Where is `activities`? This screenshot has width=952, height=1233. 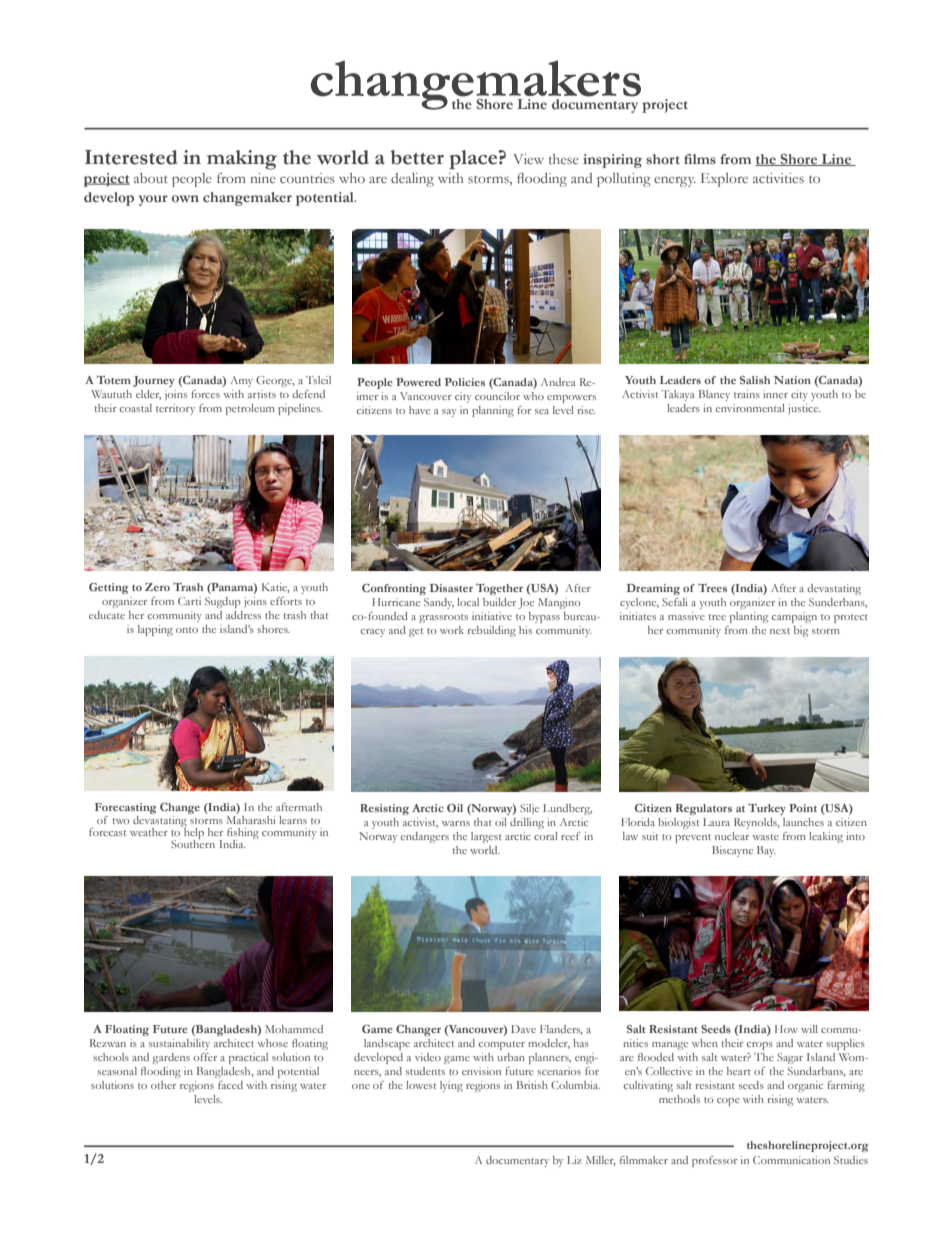 activities is located at coordinates (778, 178).
